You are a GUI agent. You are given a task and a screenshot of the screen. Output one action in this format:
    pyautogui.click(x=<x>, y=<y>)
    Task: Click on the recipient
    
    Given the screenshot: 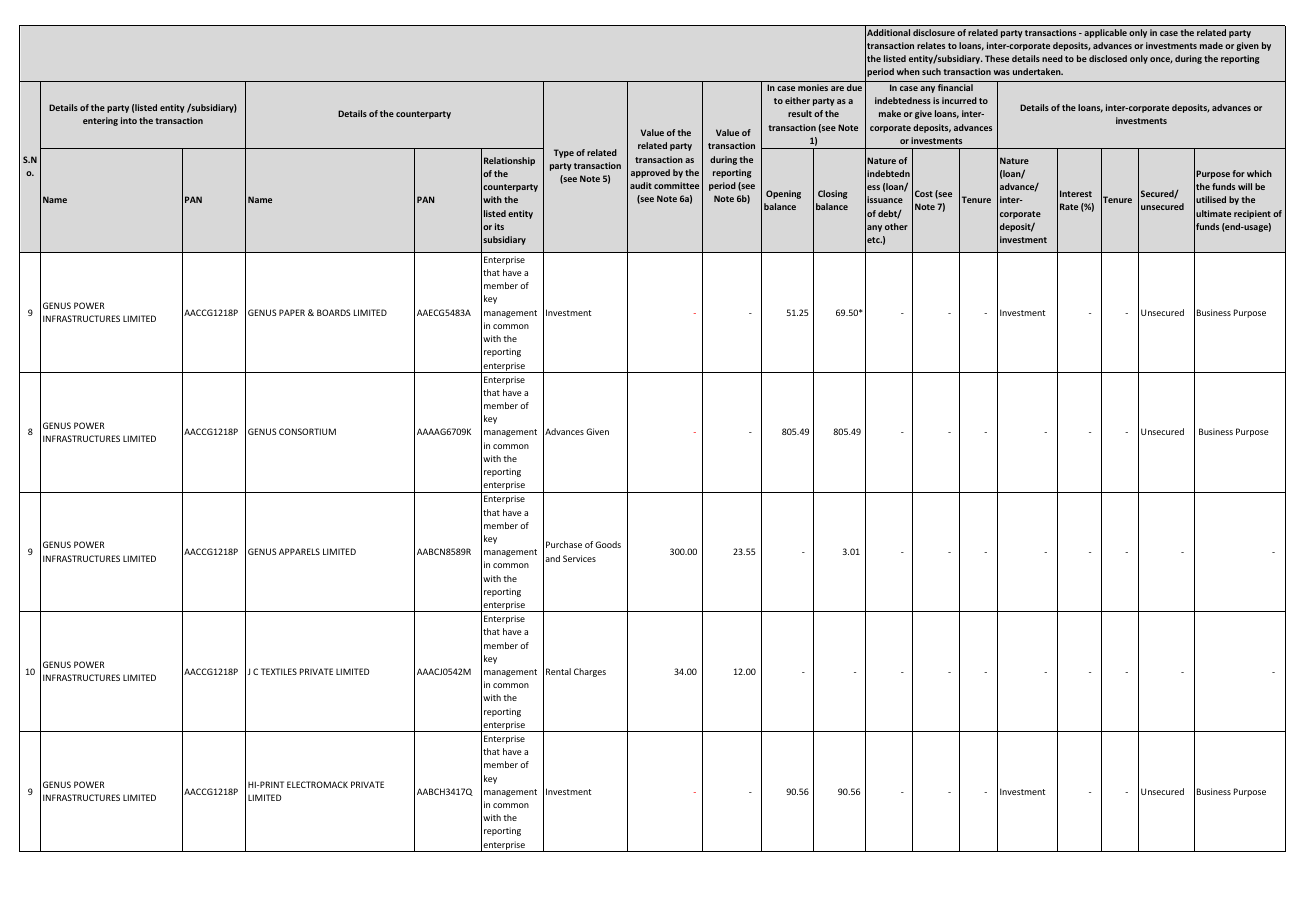 What is the action you would take?
    pyautogui.click(x=1252, y=214)
